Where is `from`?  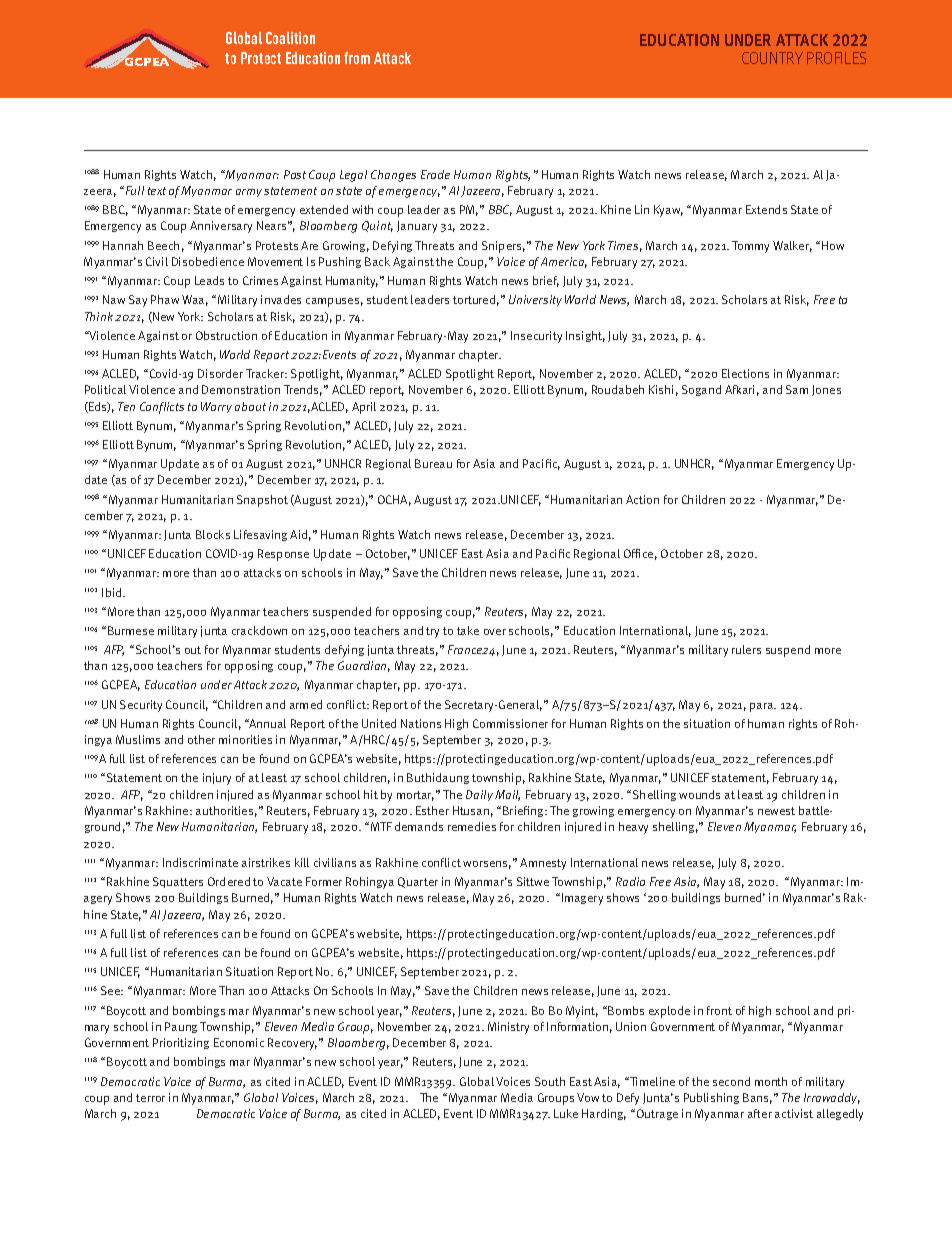 from is located at coordinates (357, 58).
